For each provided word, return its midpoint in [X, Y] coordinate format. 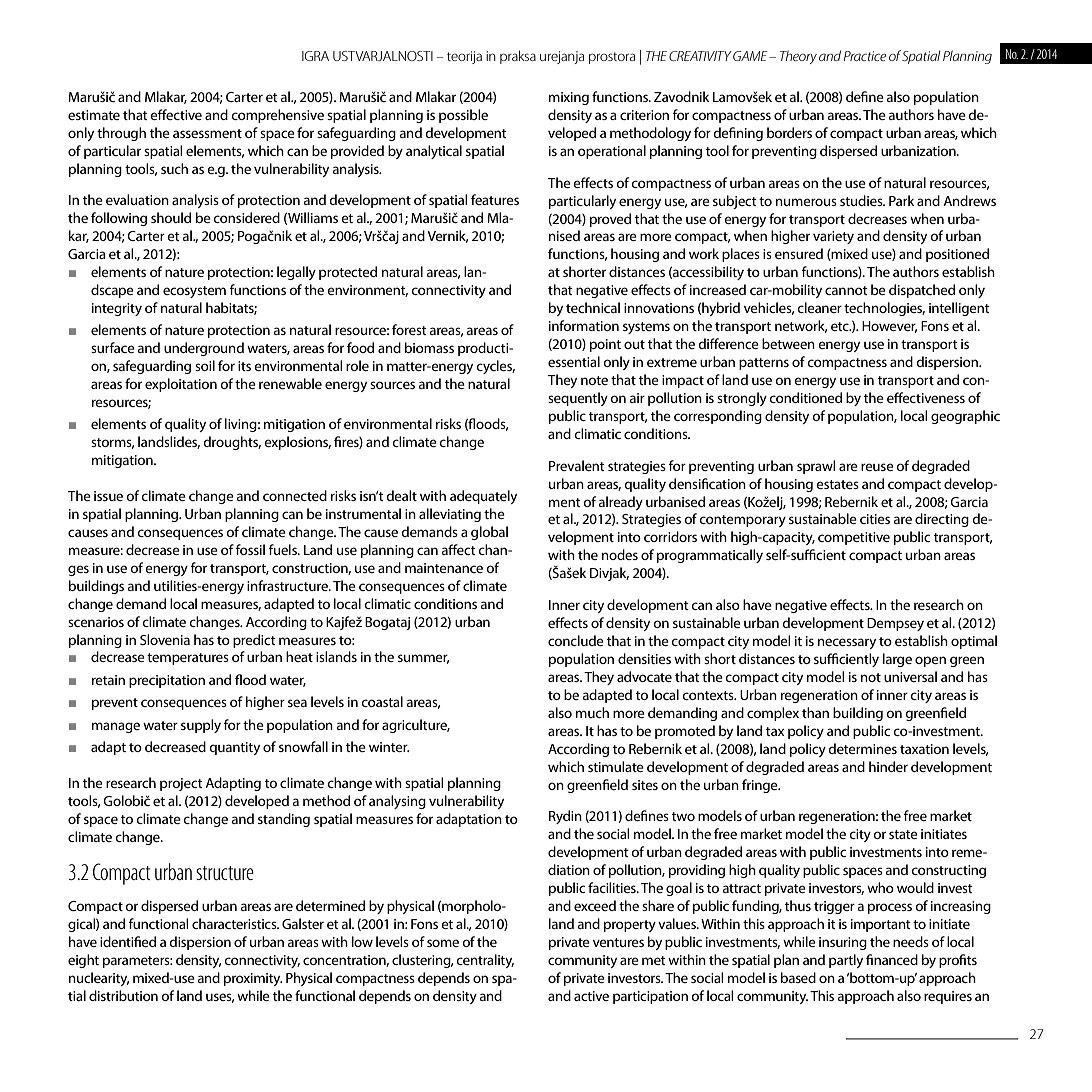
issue [108, 496]
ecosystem [194, 292]
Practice [865, 56]
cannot [846, 290]
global [489, 533]
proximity [253, 979]
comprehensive [277, 116]
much [592, 712]
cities [875, 519]
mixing [569, 98]
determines [862, 748]
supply [201, 726]
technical [593, 307]
